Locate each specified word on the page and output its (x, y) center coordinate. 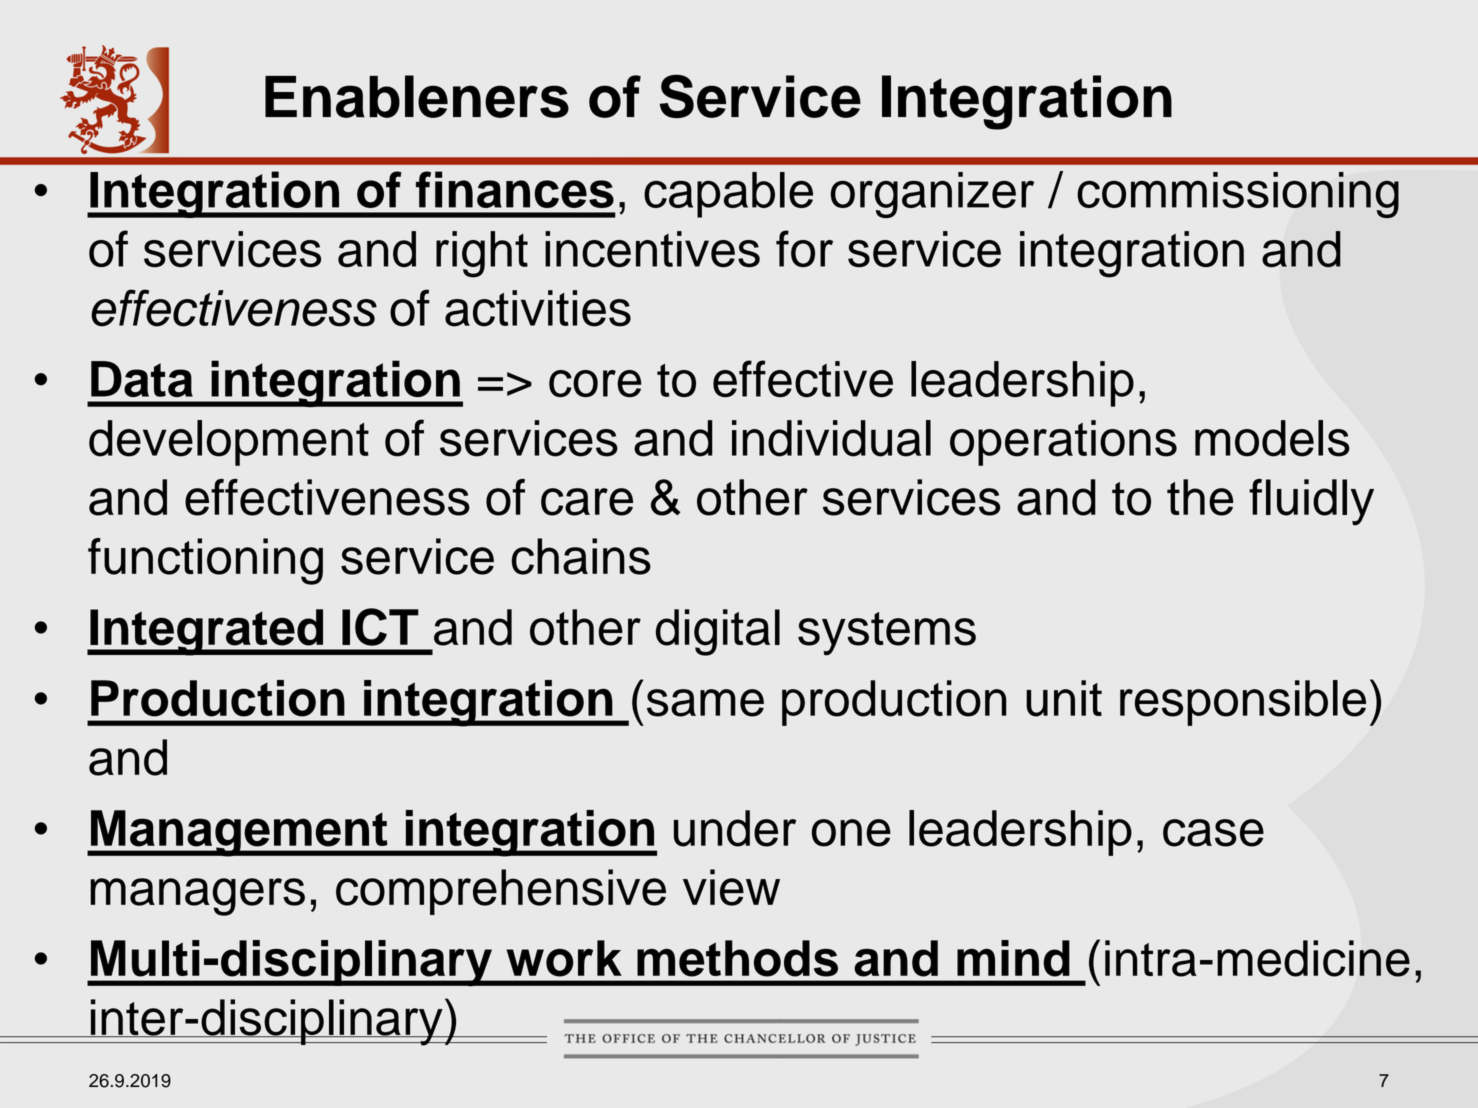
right (482, 254)
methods (737, 958)
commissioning (1238, 195)
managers (197, 897)
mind (1013, 958)
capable (728, 195)
